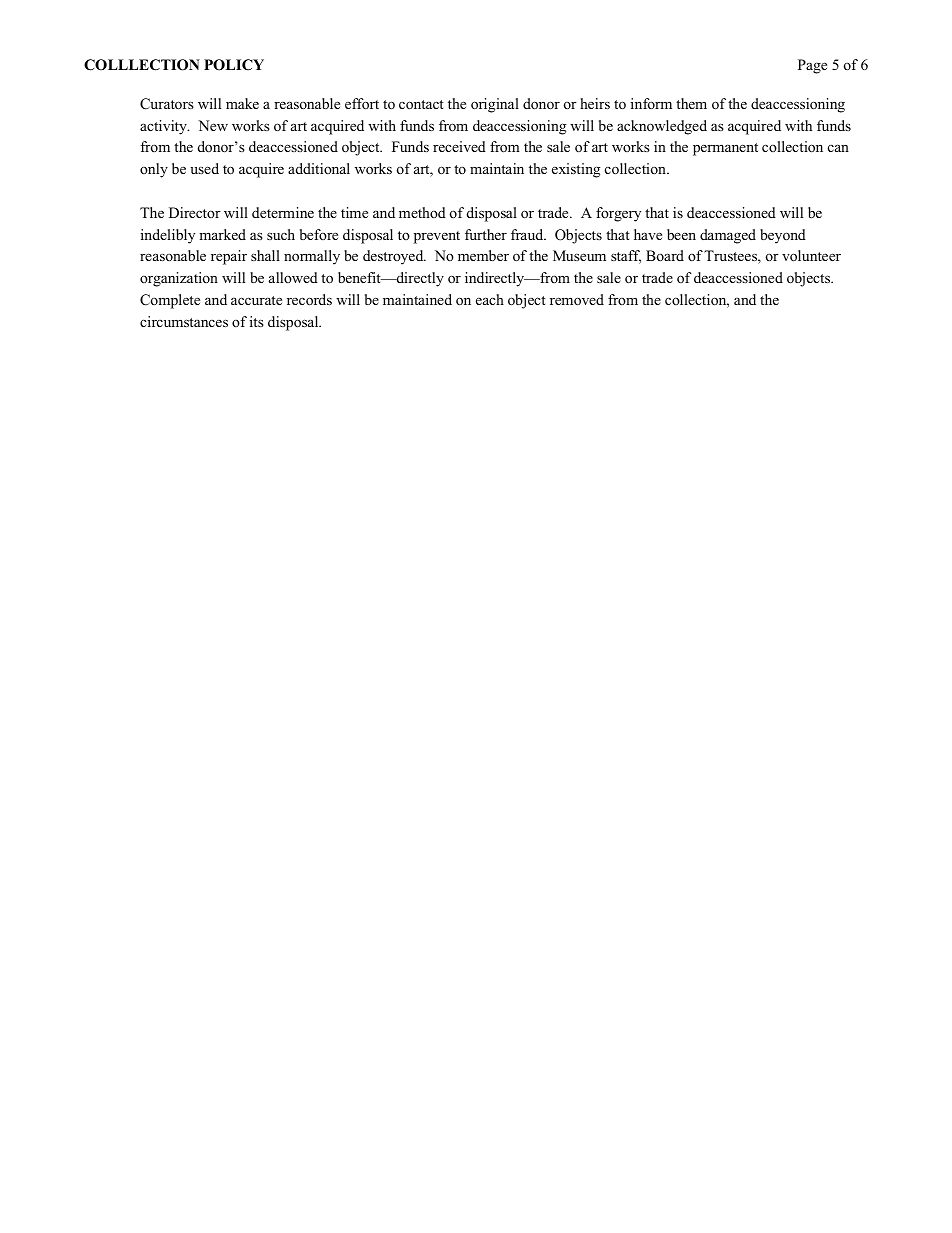  I want to click on its, so click(257, 321).
